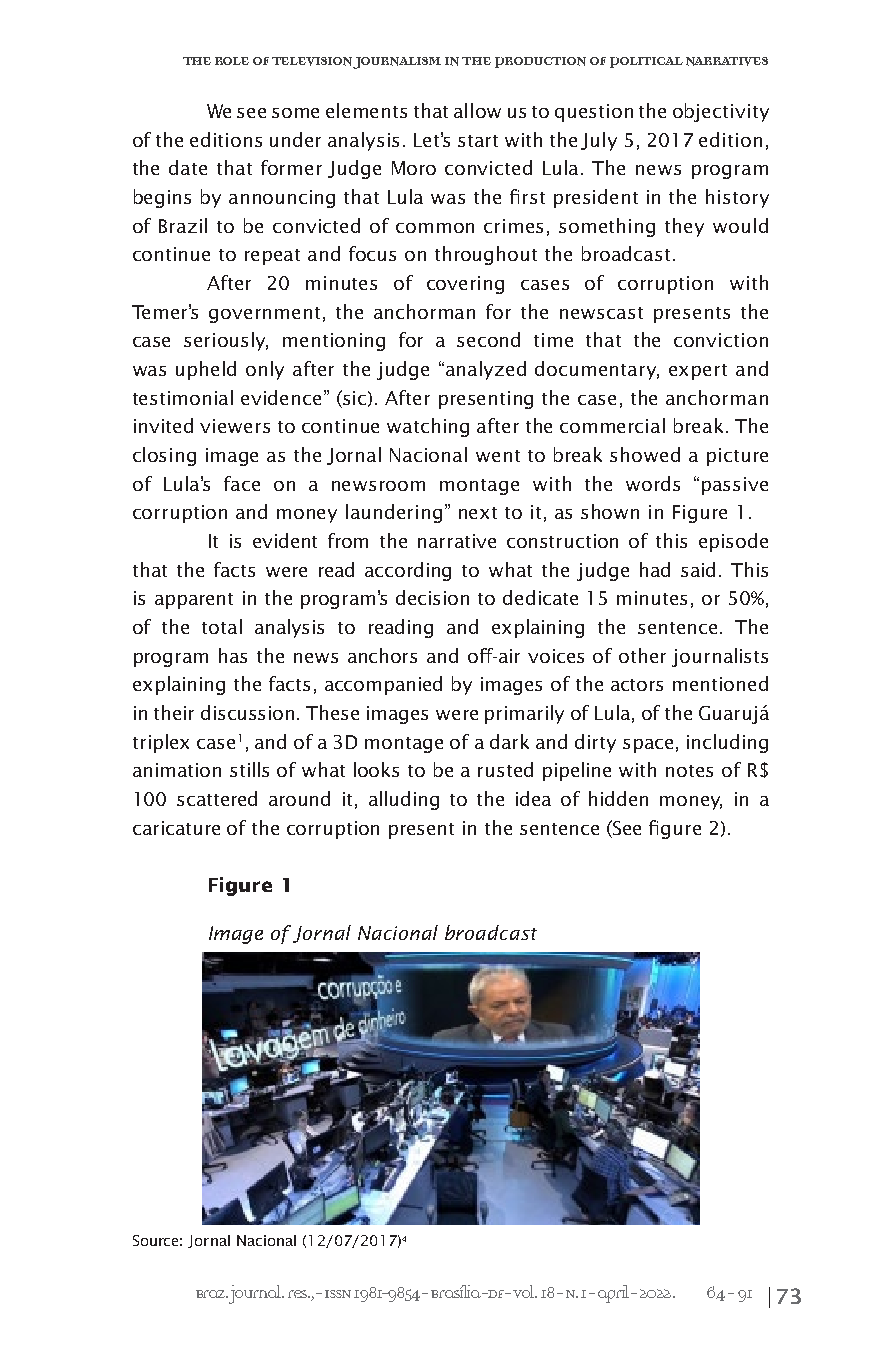 Image resolution: width=878 pixels, height=1372 pixels. Describe the element at coordinates (637, 685) in the screenshot. I see `actors` at that location.
